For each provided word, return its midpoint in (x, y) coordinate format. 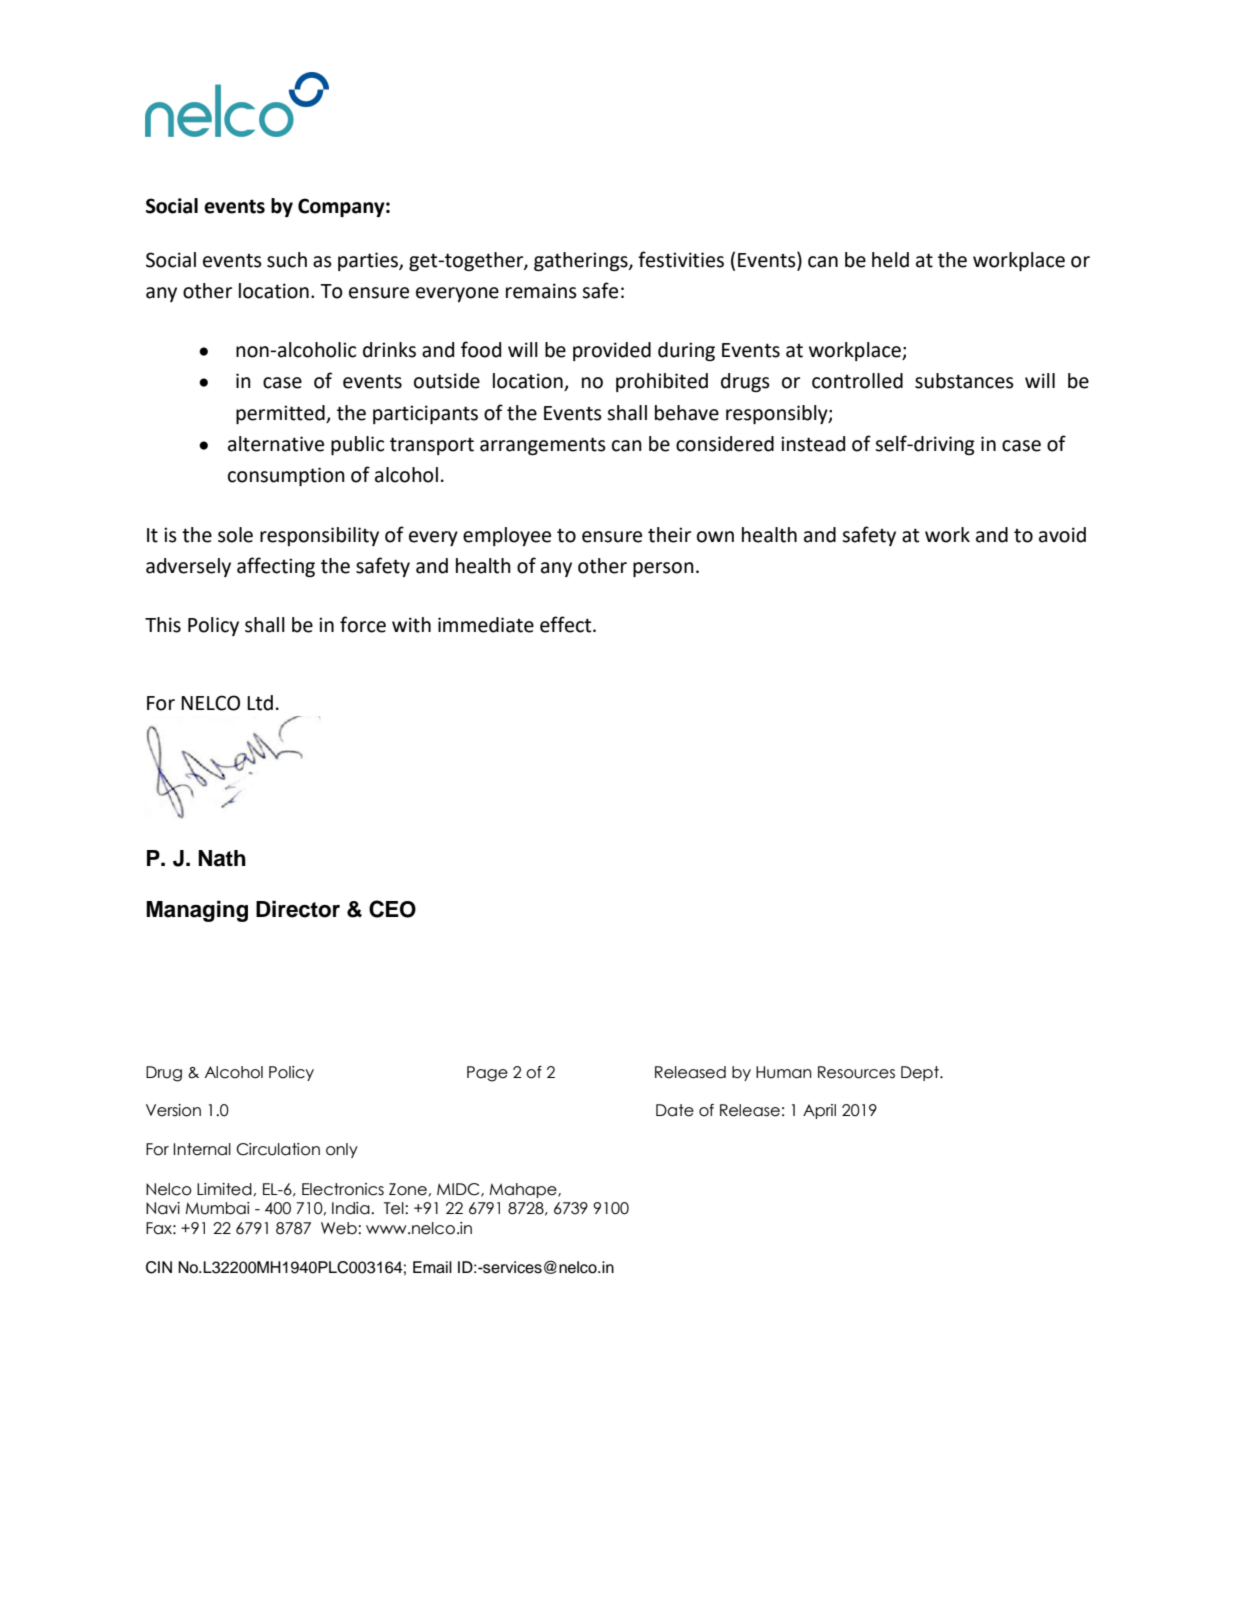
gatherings (582, 261)
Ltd (260, 703)
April (819, 1111)
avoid (1062, 535)
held (890, 260)
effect (567, 624)
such (287, 260)
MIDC (459, 1190)
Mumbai (218, 1208)
